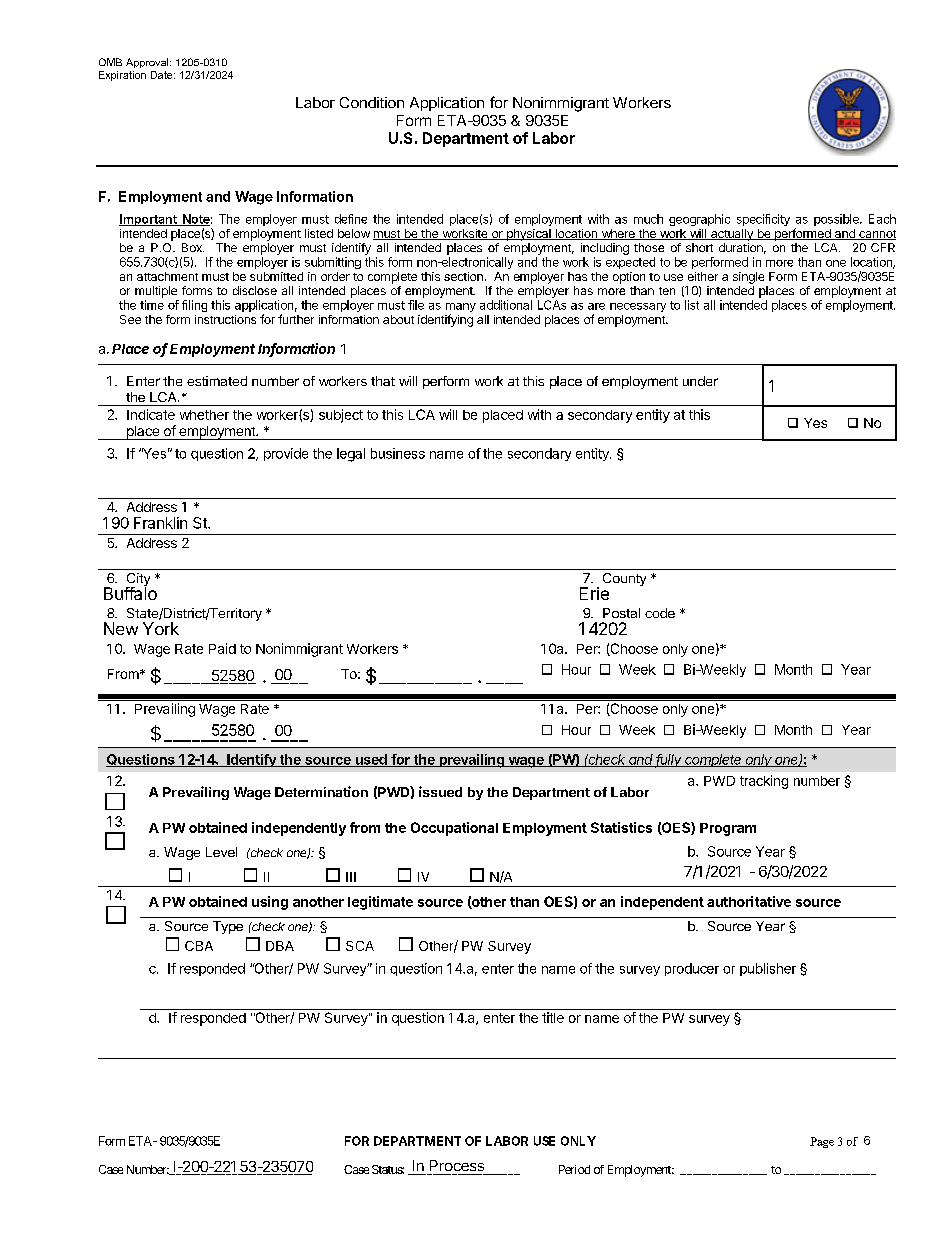  I want to click on possible, so click(837, 220).
